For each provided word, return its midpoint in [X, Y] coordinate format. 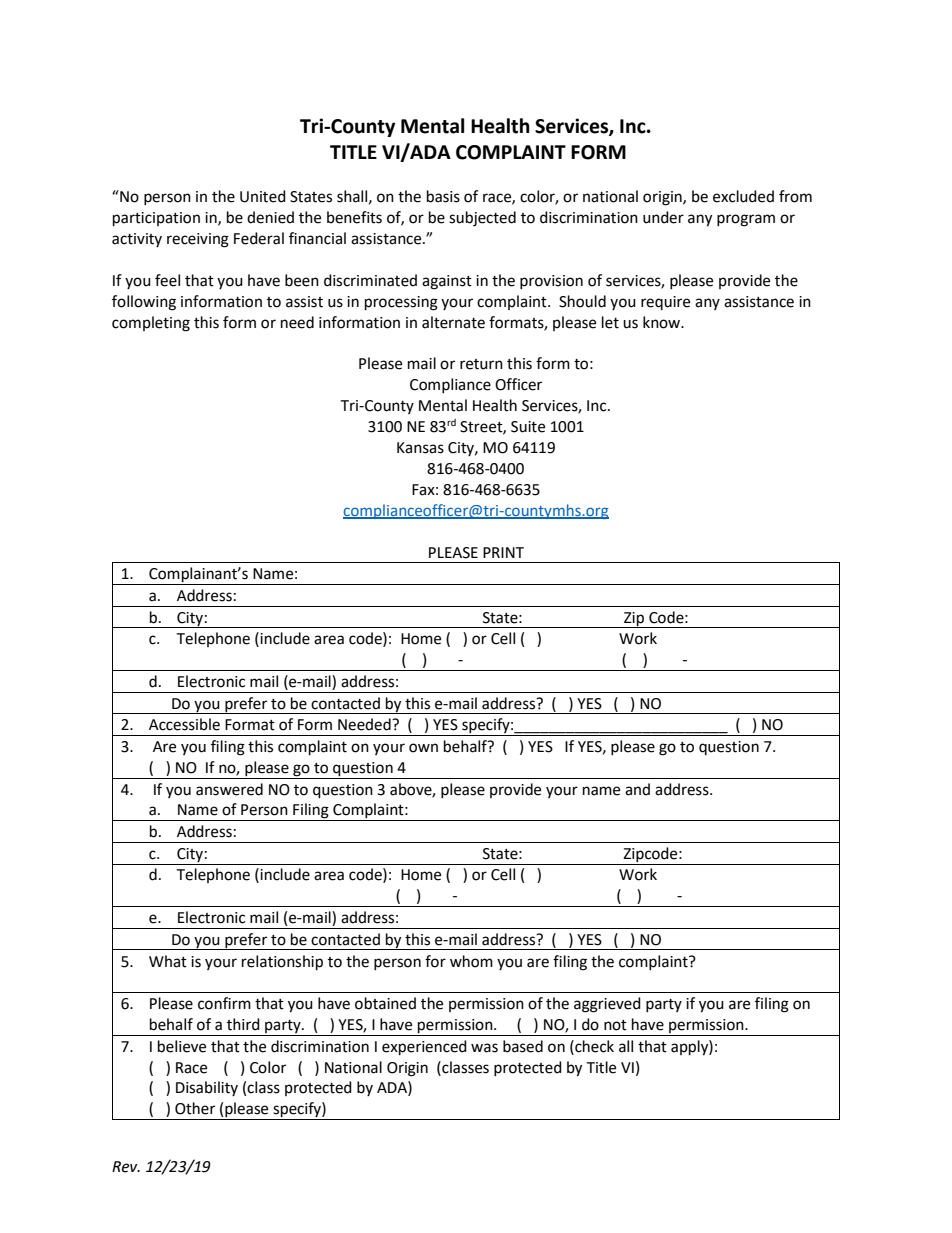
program [746, 220]
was [484, 1048]
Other [195, 1108]
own [423, 748]
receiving [198, 240]
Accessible [184, 724]
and [637, 789]
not [615, 1025]
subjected [482, 219]
